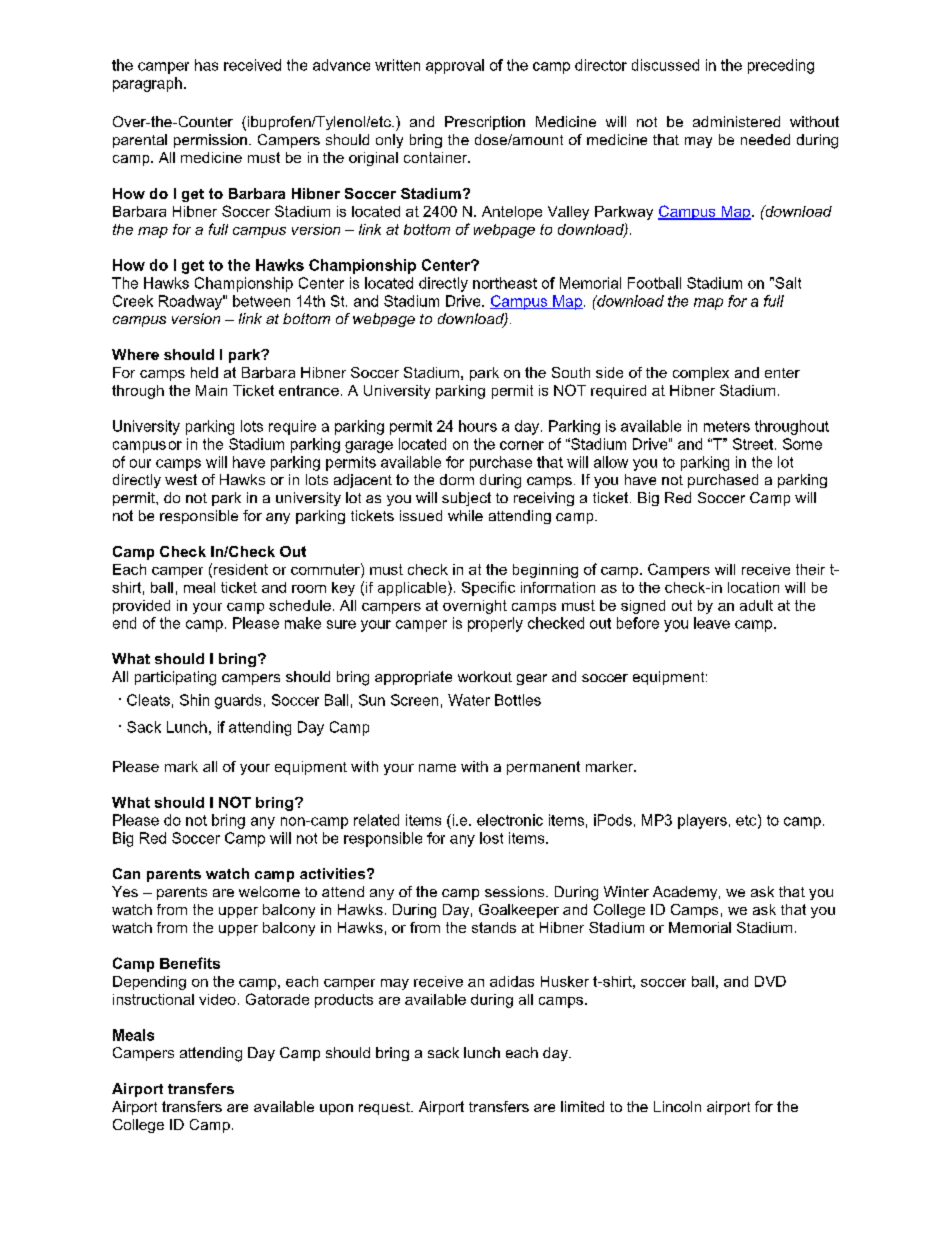  I want to click on Specific, so click(488, 588).
